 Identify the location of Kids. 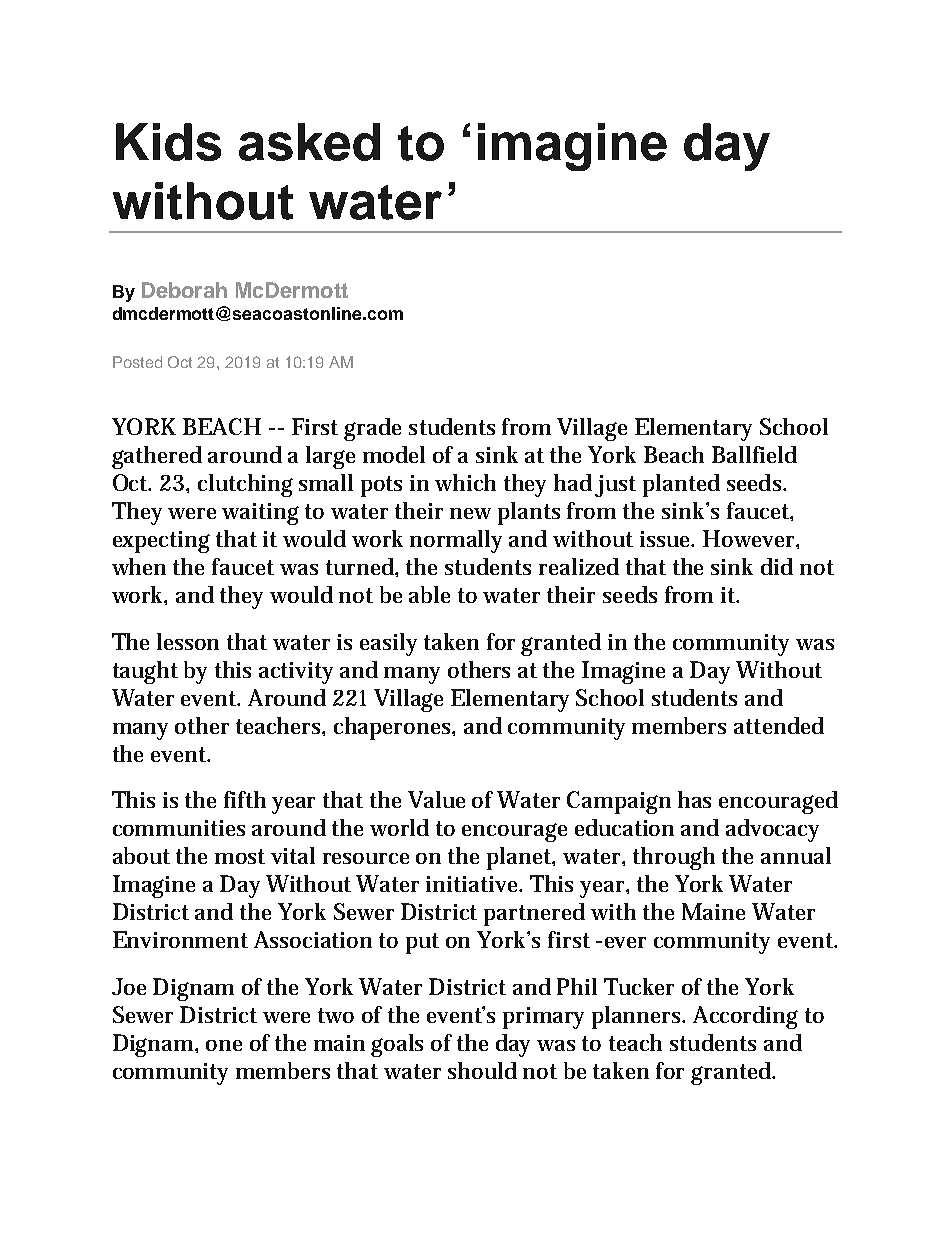
(168, 142).
